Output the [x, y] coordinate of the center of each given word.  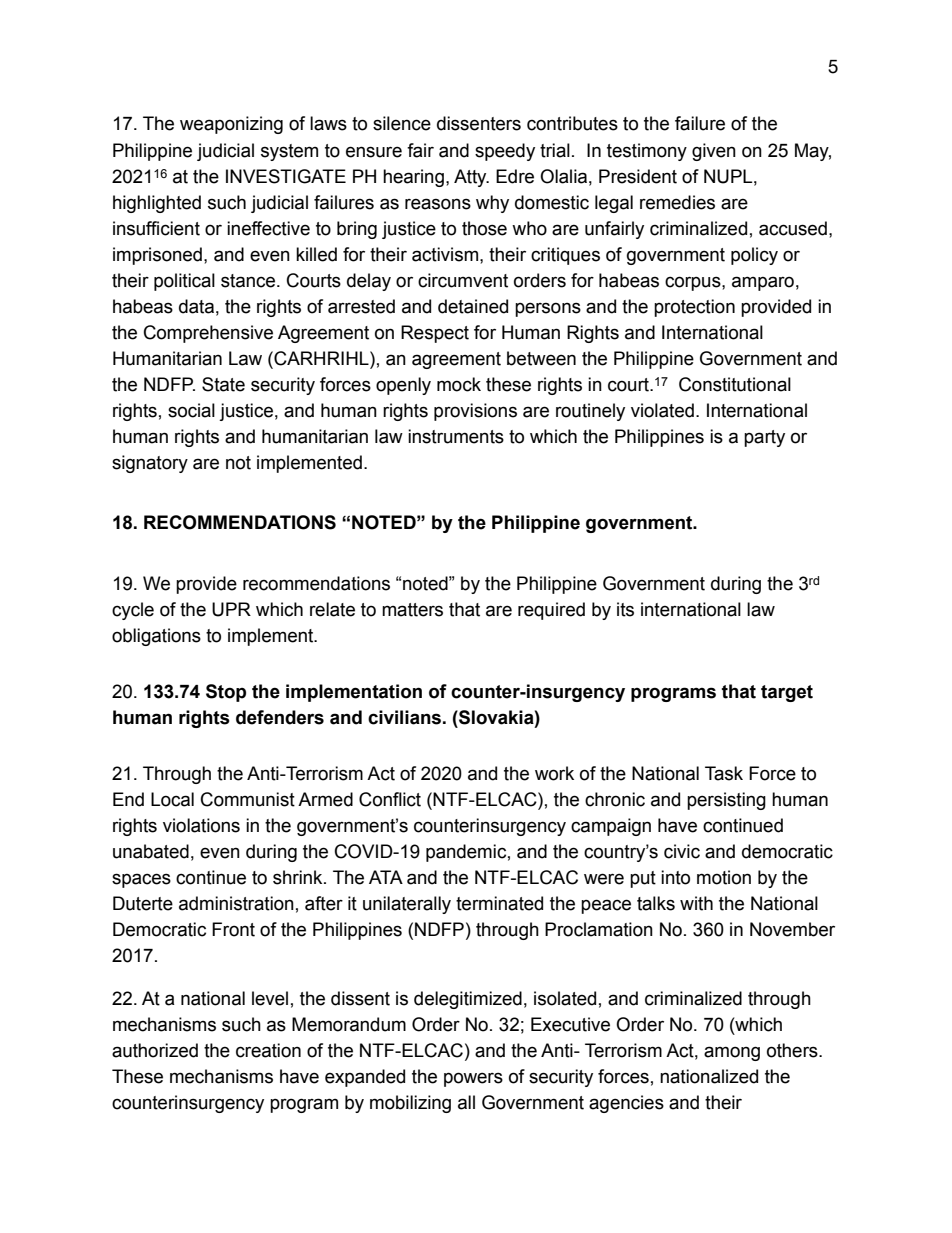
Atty [471, 178]
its [625, 609]
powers [473, 1079]
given [714, 152]
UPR [231, 609]
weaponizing [231, 125]
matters [412, 610]
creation [268, 1050]
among [732, 1053]
